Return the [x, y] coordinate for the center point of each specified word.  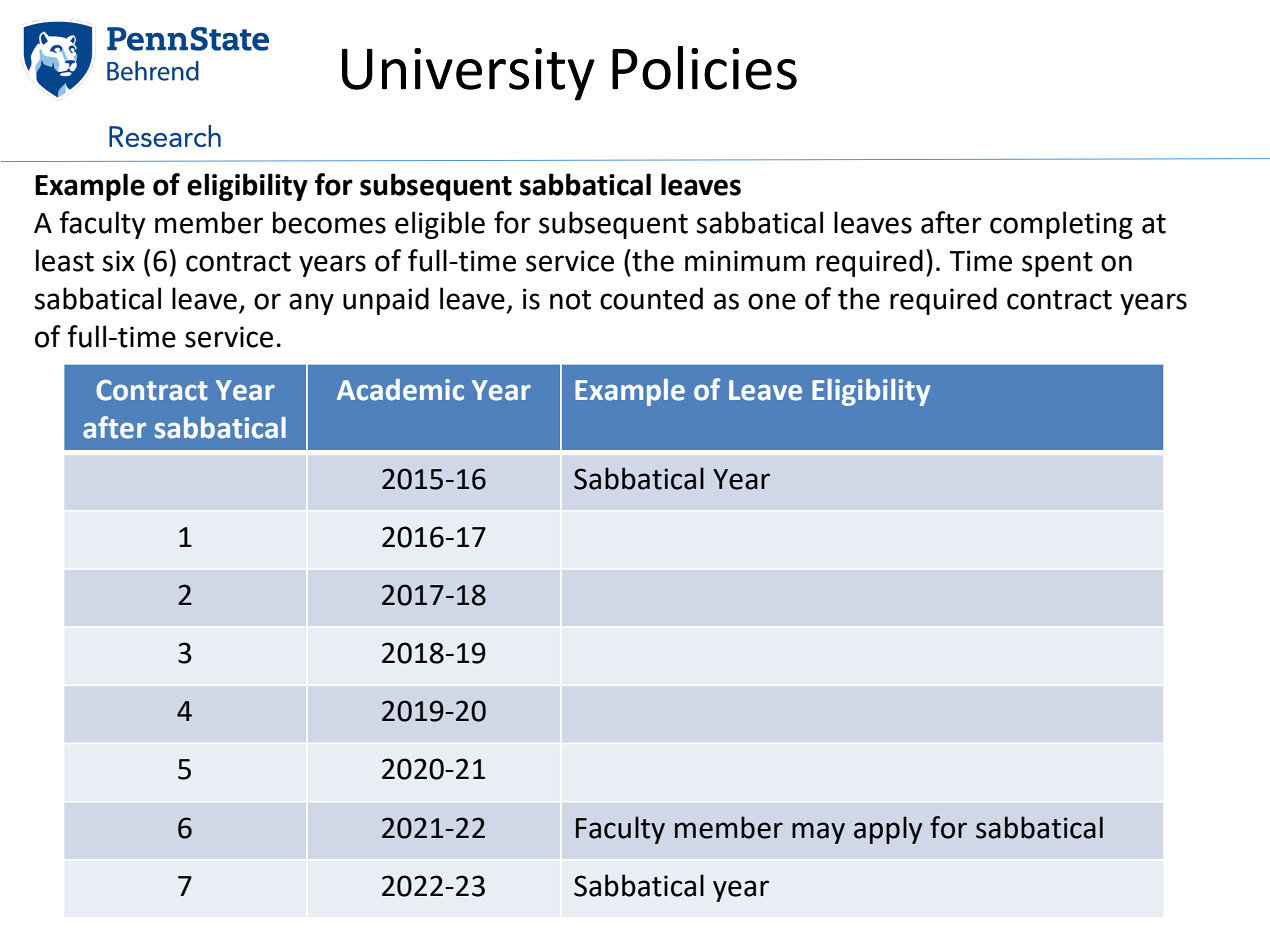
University [468, 74]
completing [1061, 225]
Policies [704, 68]
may [818, 833]
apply [888, 830]
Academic [400, 390]
